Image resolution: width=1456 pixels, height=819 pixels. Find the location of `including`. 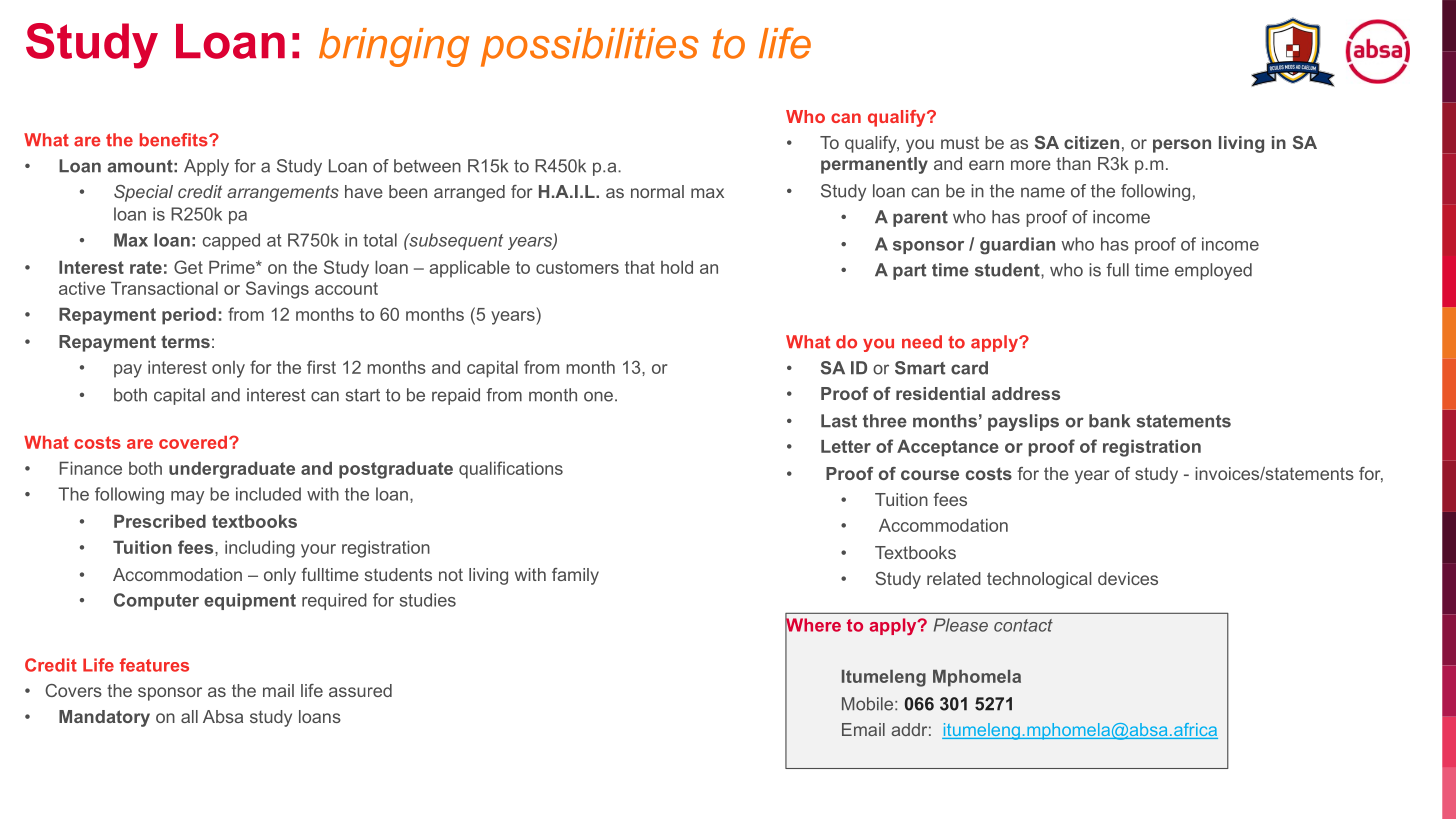

including is located at coordinates (260, 549).
